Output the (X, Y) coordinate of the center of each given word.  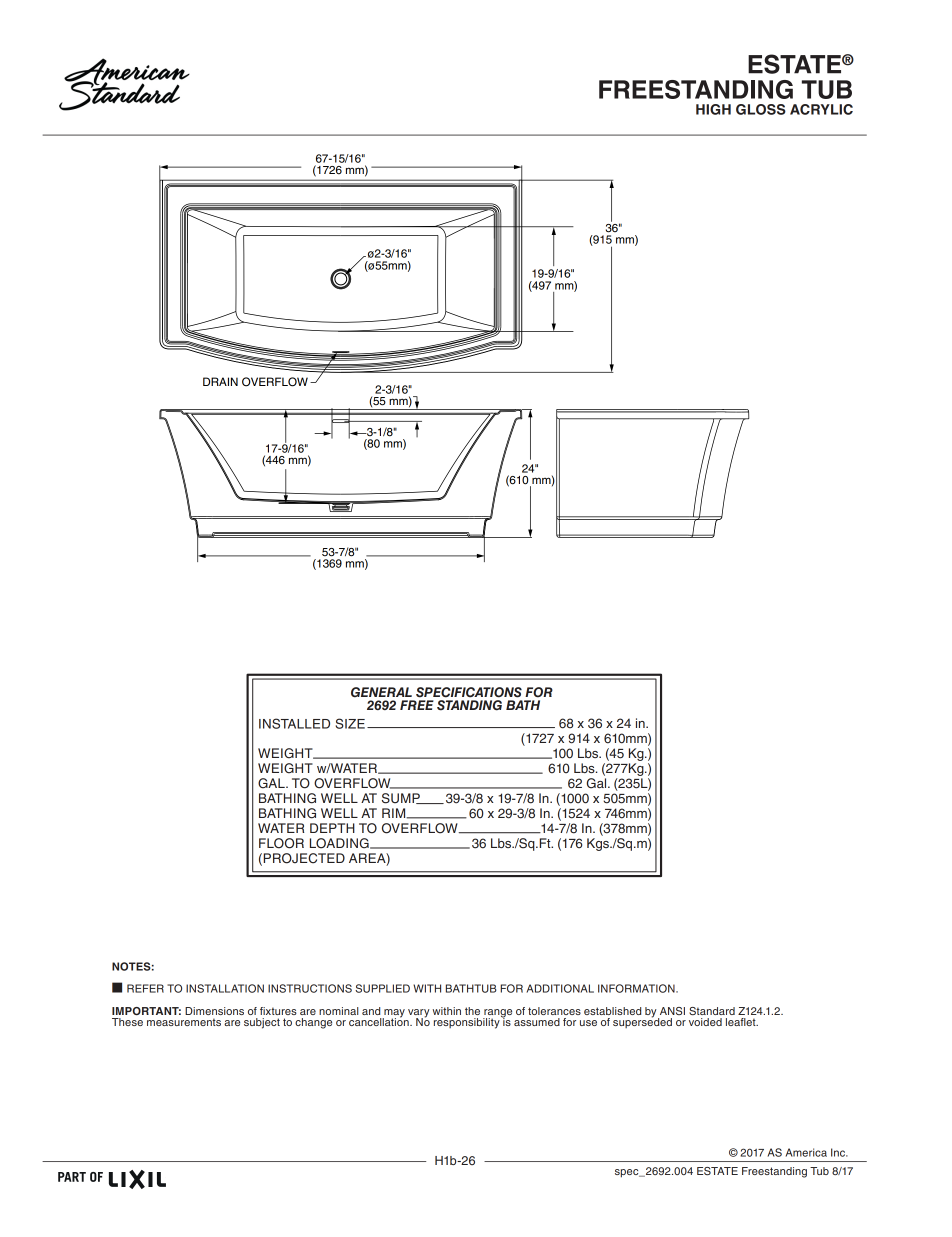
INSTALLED (294, 723)
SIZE (350, 723)
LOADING (340, 843)
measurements (184, 1022)
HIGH (713, 109)
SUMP (402, 798)
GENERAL (381, 692)
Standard (712, 1011)
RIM (395, 813)
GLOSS (761, 109)
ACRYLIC (821, 109)
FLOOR (281, 843)
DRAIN (220, 381)
